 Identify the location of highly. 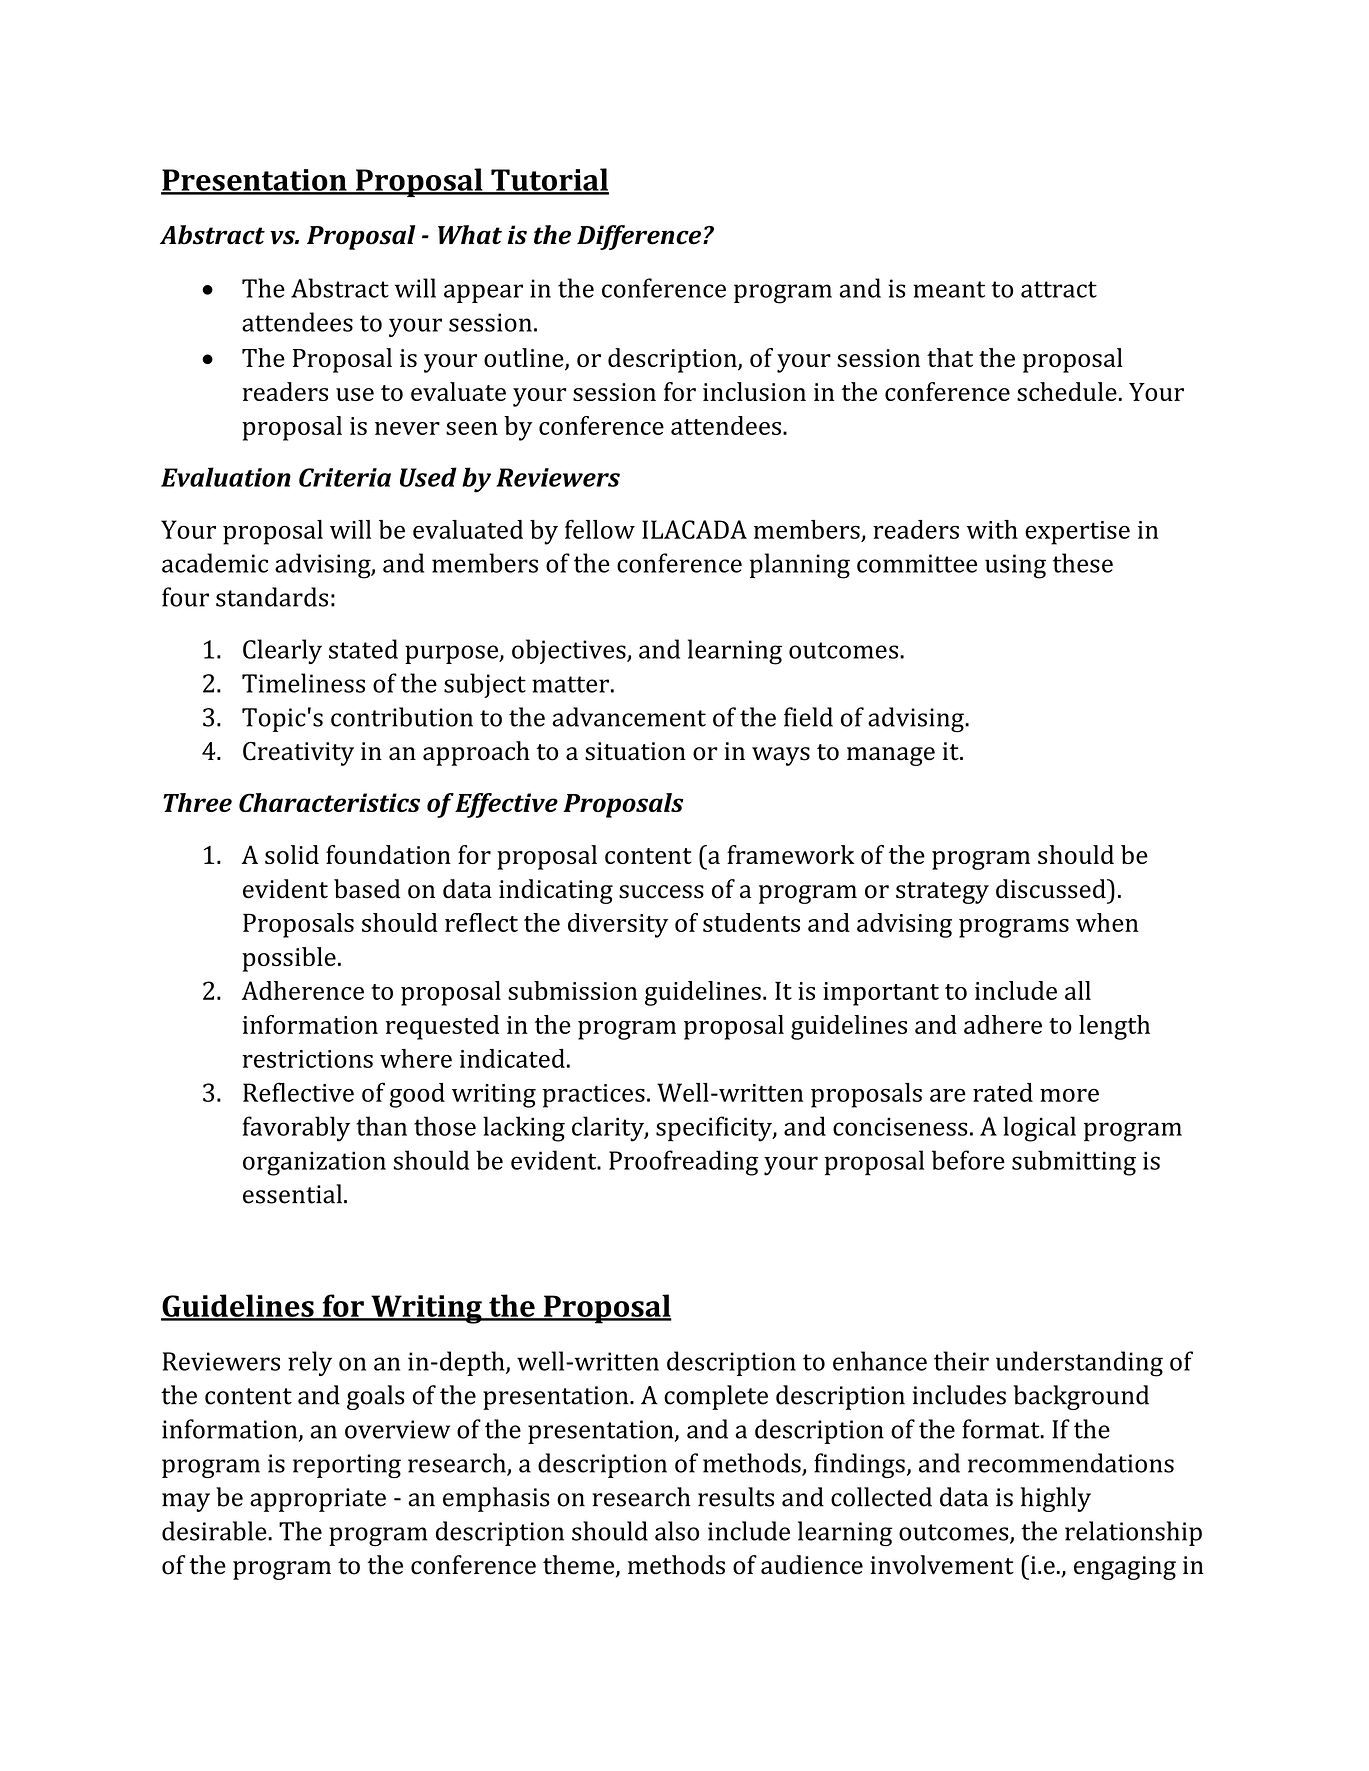
(1056, 1499).
